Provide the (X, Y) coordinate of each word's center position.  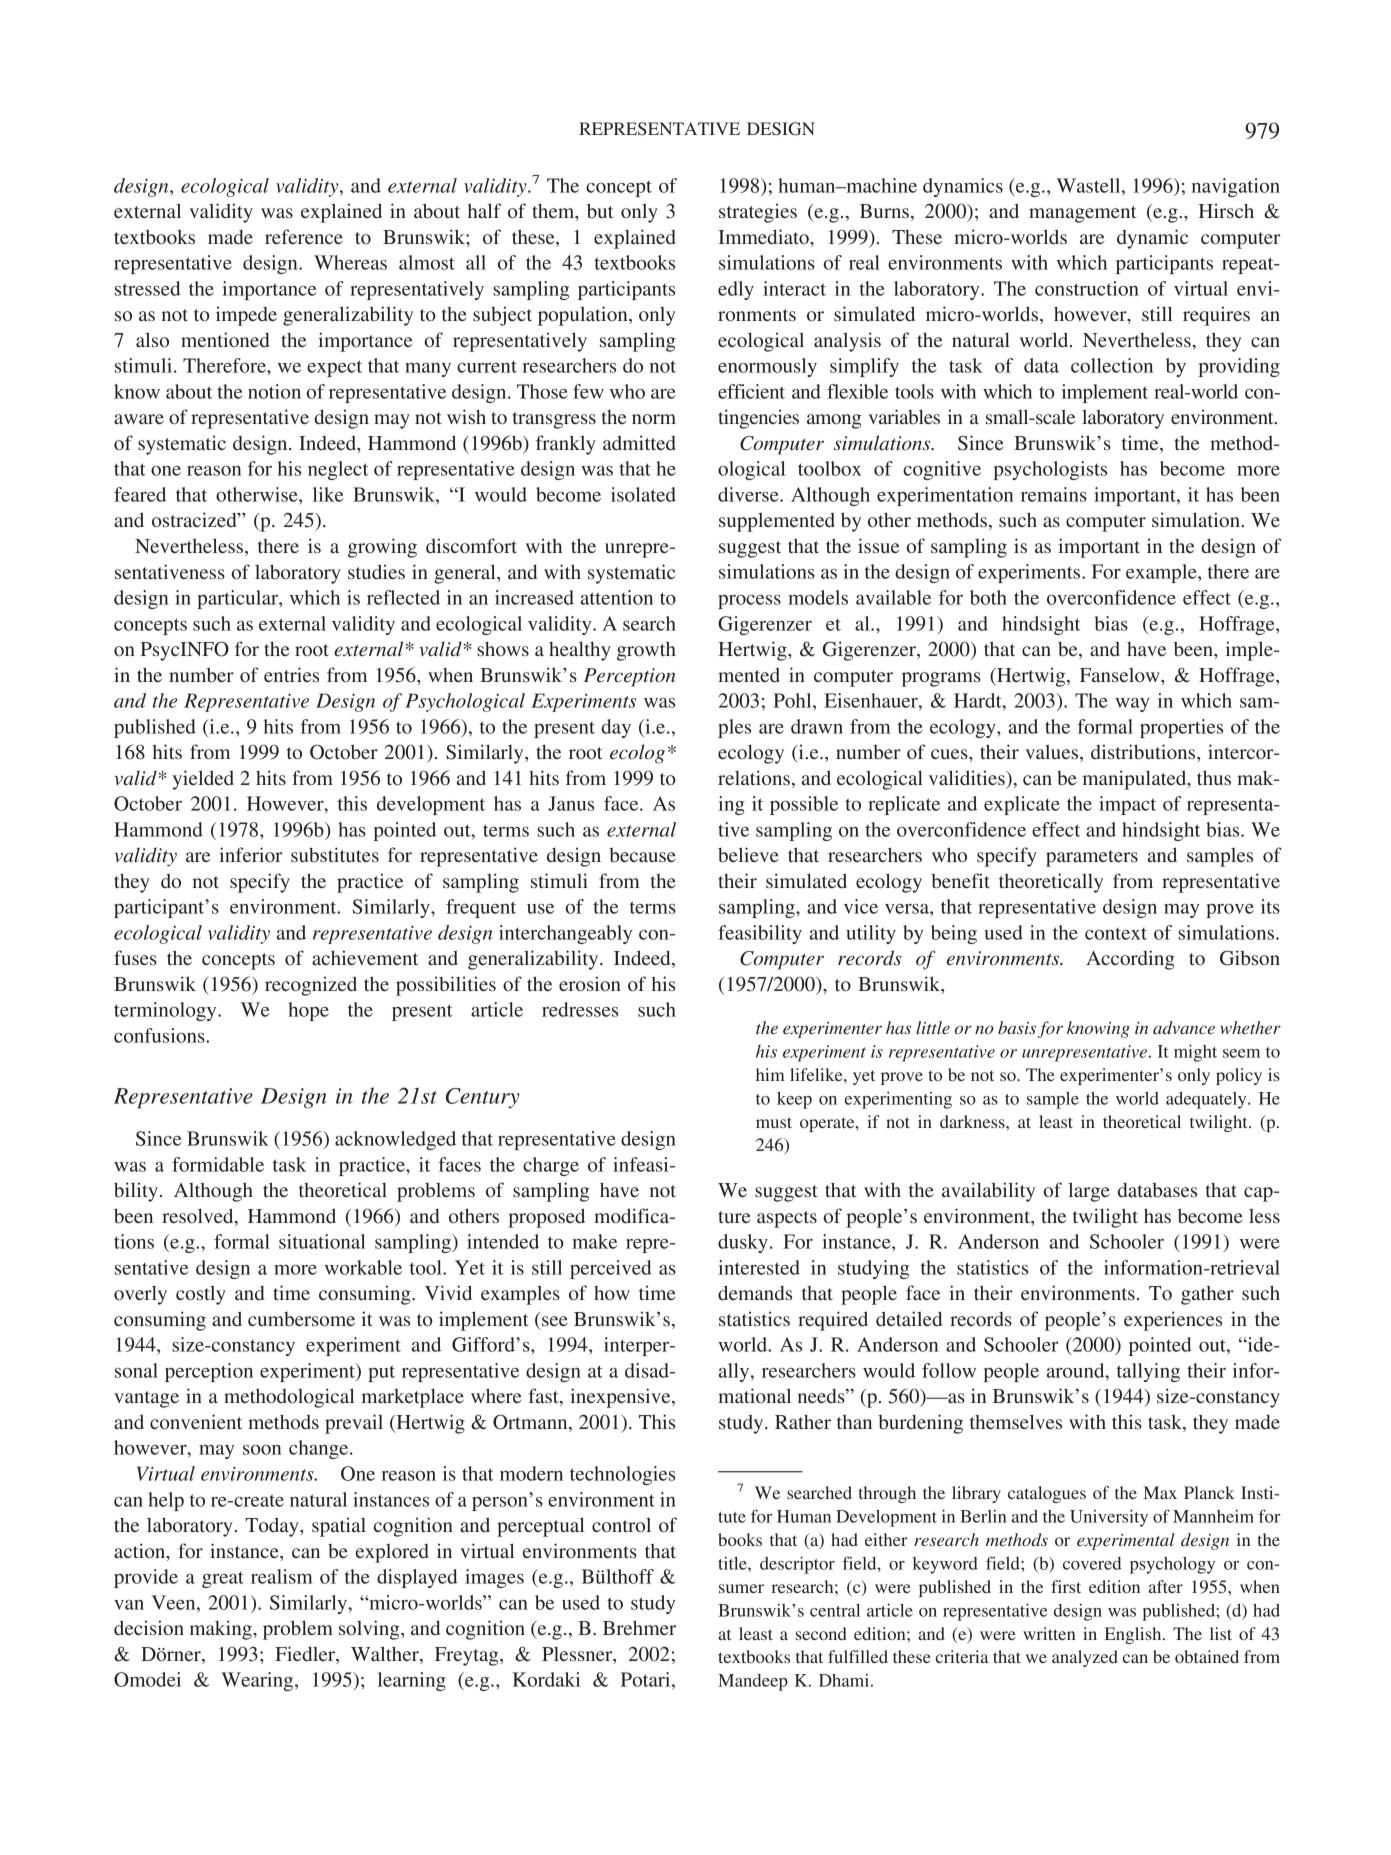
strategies (758, 213)
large (1089, 1192)
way (1132, 705)
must (774, 1122)
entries (291, 674)
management (1082, 214)
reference (304, 236)
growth (646, 651)
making (222, 1630)
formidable (218, 1164)
